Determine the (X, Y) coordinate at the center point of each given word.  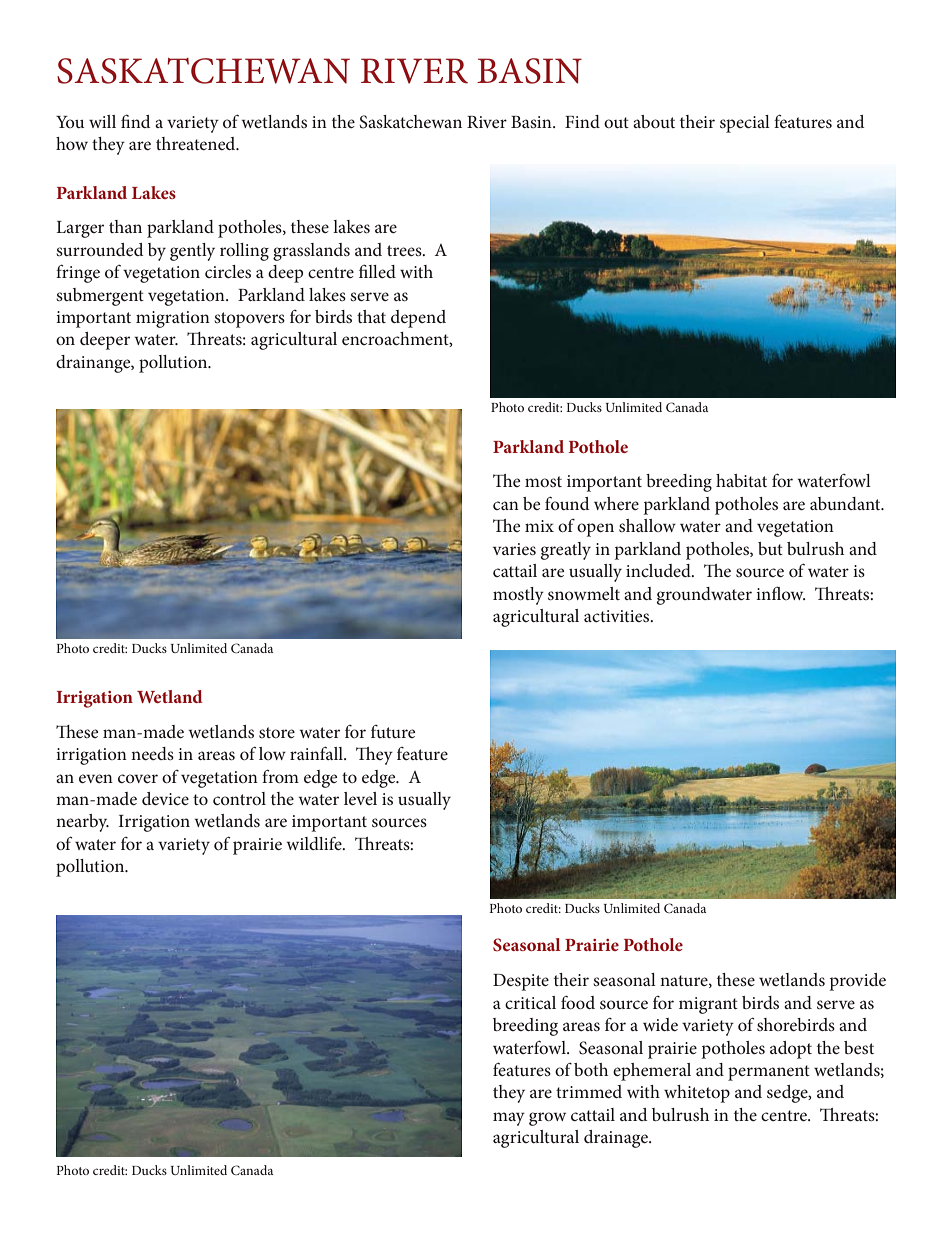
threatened (197, 143)
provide (858, 982)
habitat (741, 480)
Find (582, 121)
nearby (82, 823)
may (509, 1119)
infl (768, 593)
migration (173, 319)
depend (418, 319)
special (745, 124)
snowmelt (584, 593)
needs (152, 753)
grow (547, 1119)
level (360, 798)
